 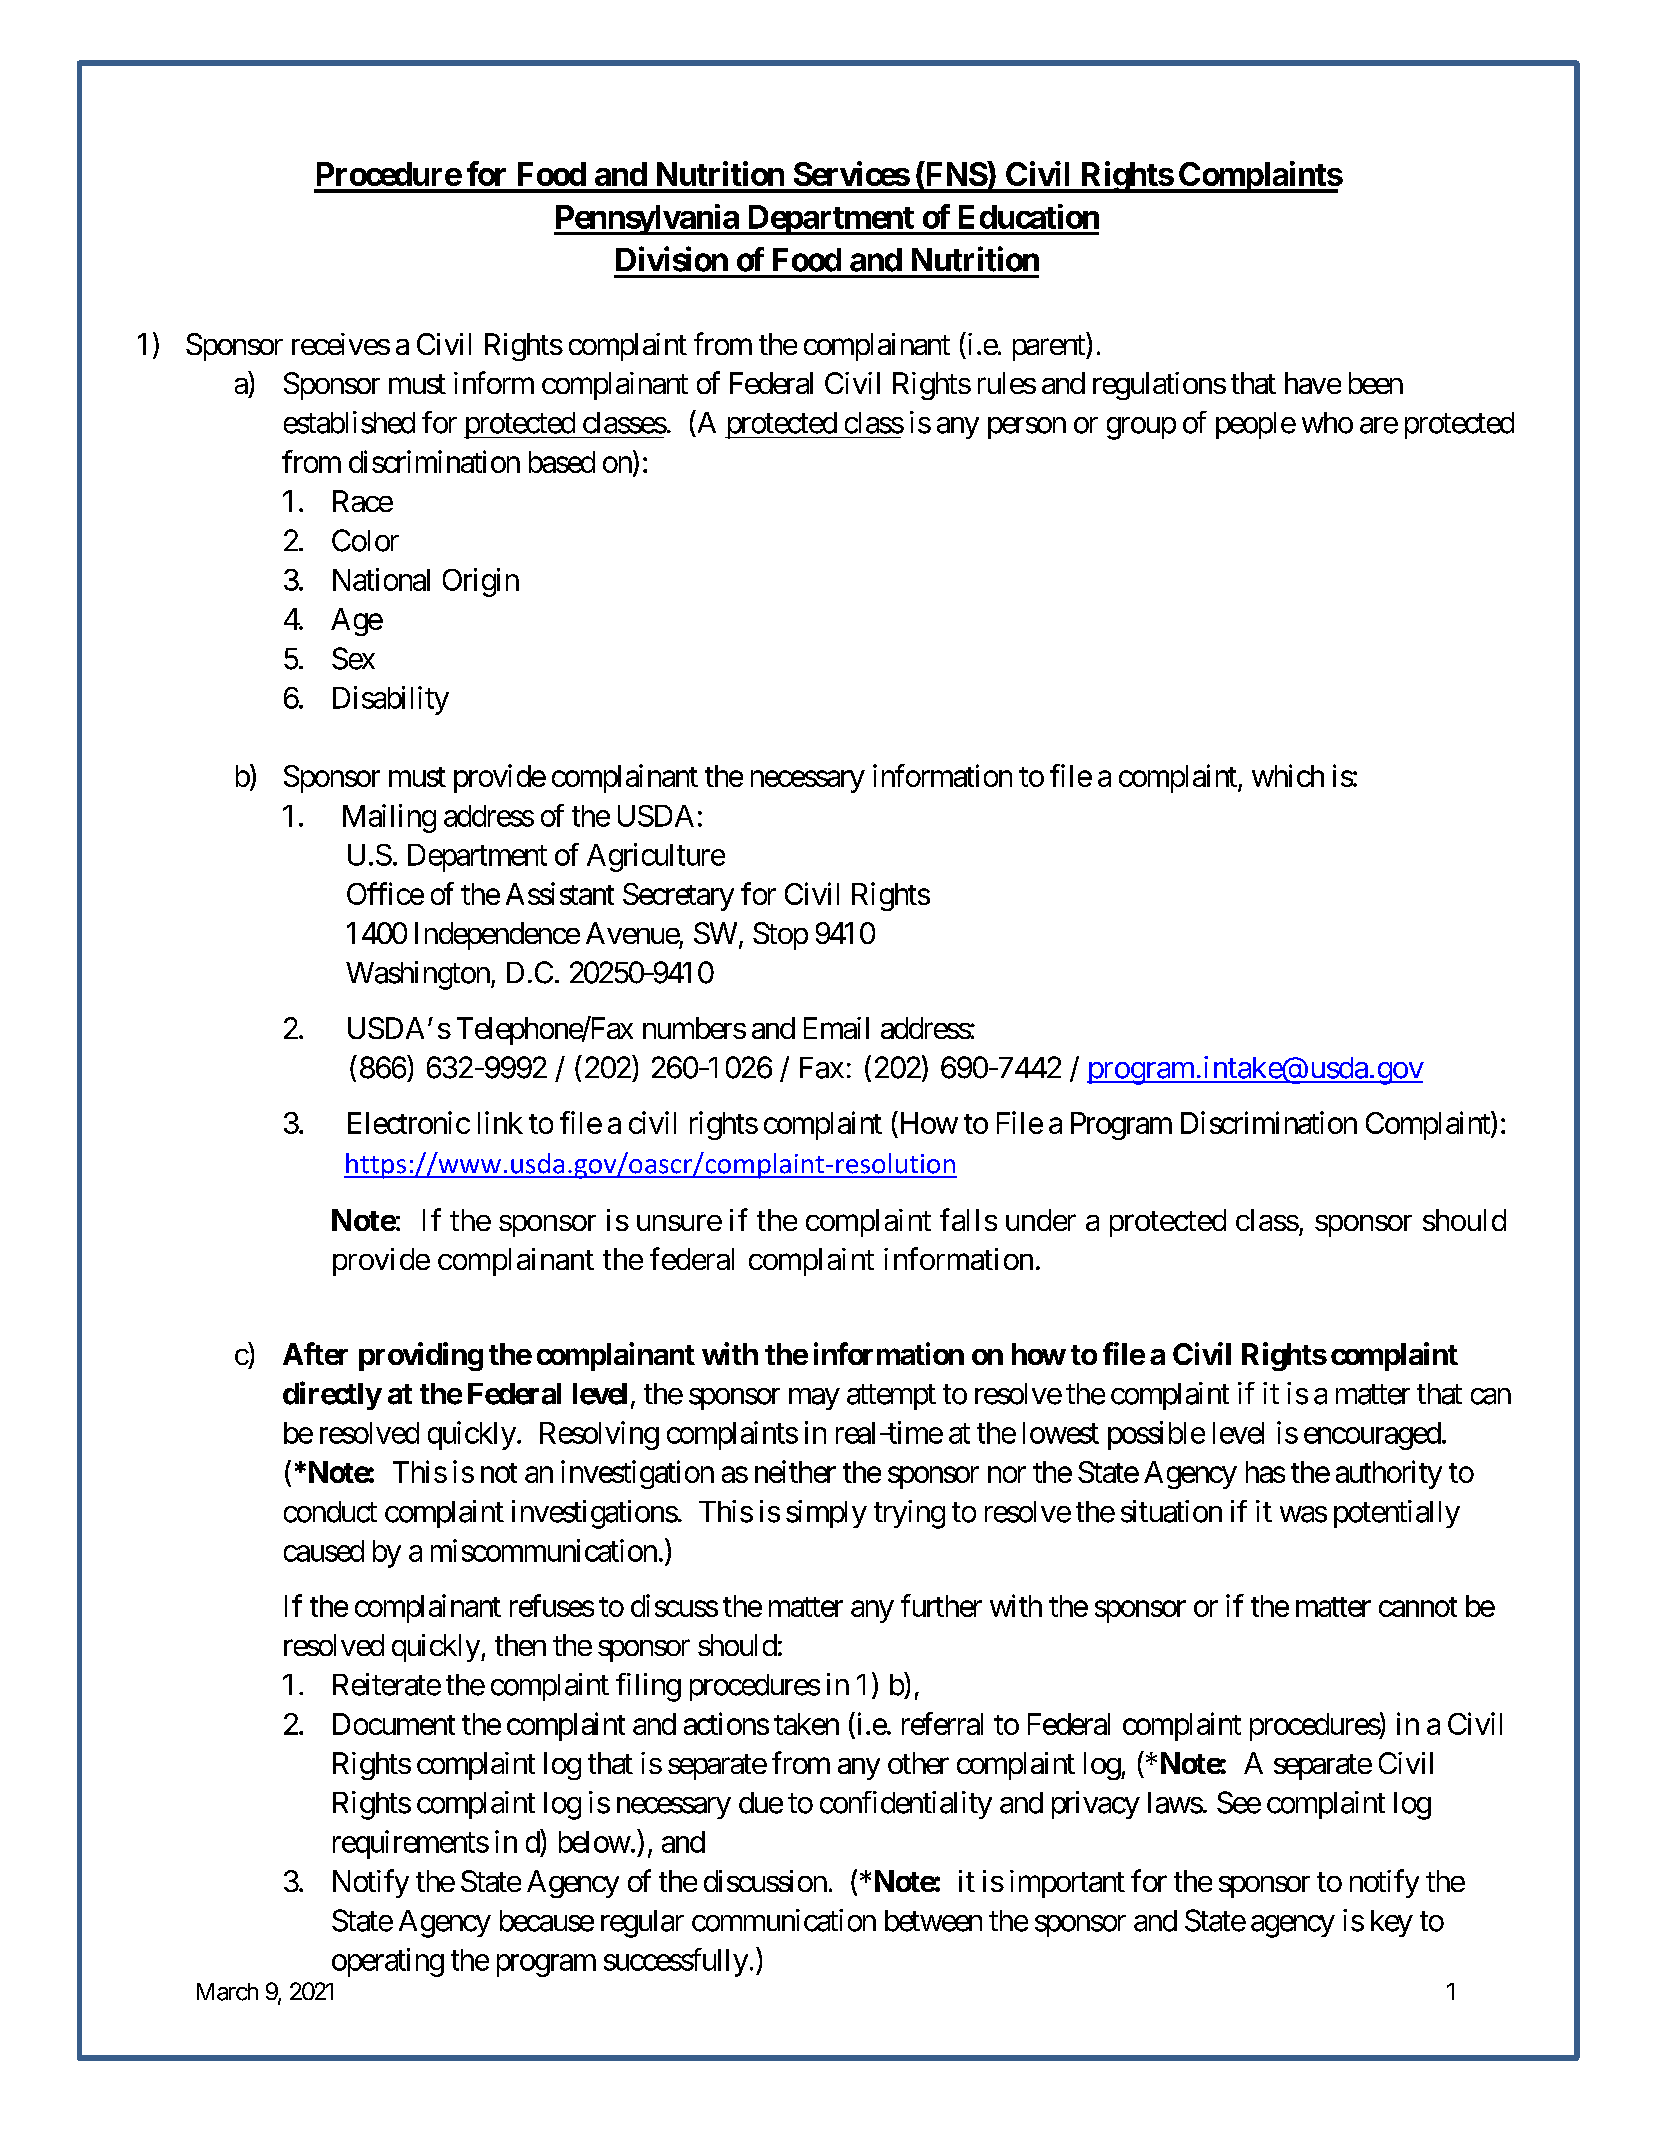 What do you see at coordinates (836, 1028) in the document?
I see `Email` at bounding box center [836, 1028].
